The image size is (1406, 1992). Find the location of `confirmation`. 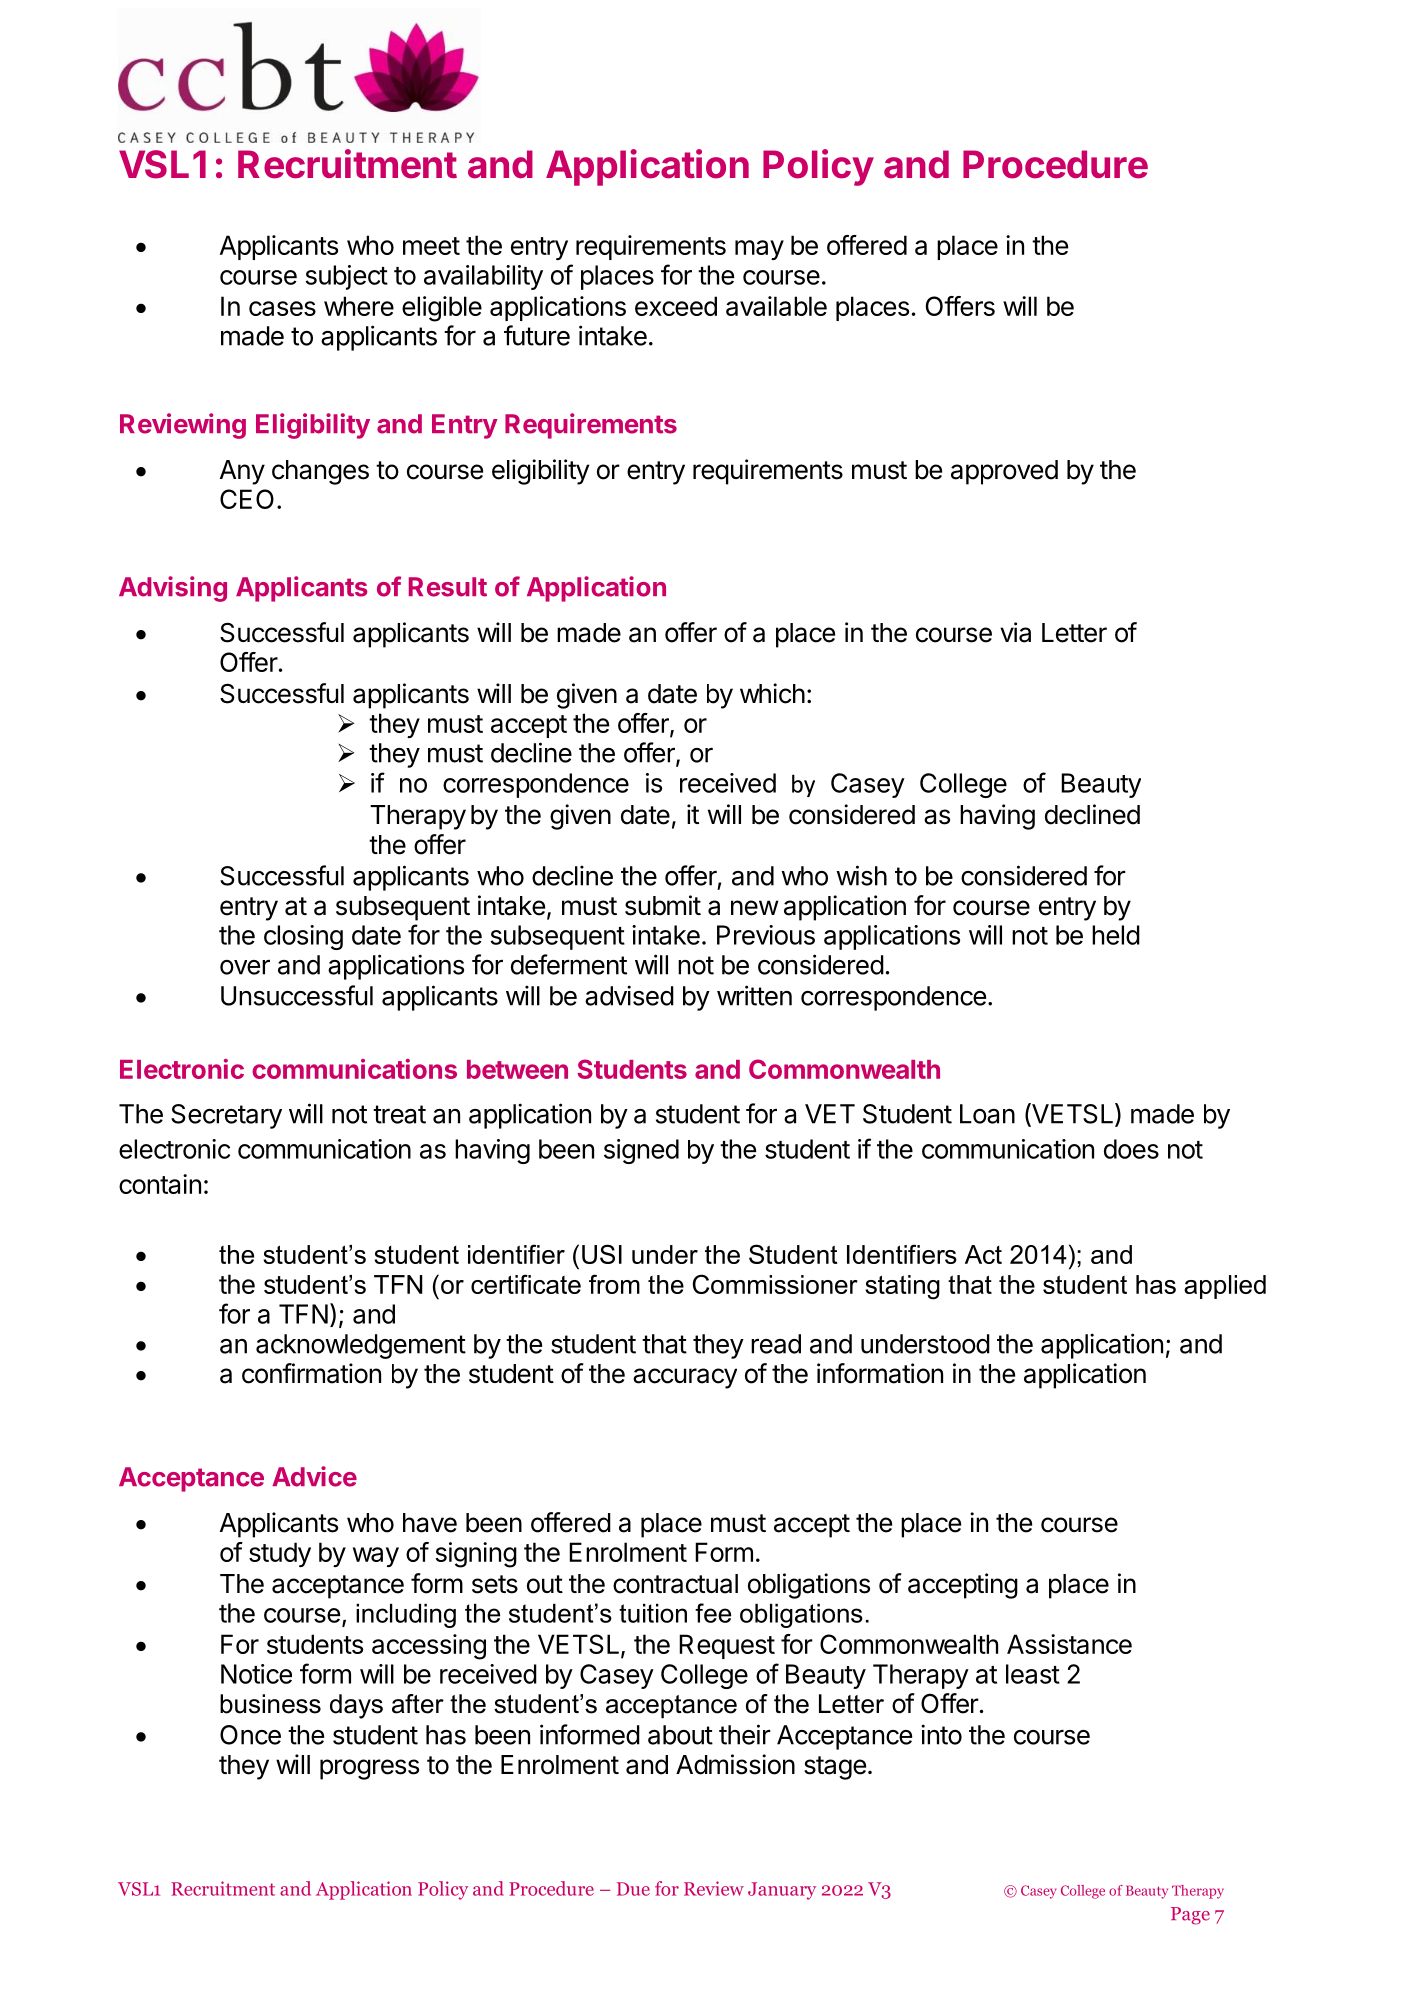

confirmation is located at coordinates (311, 1373).
